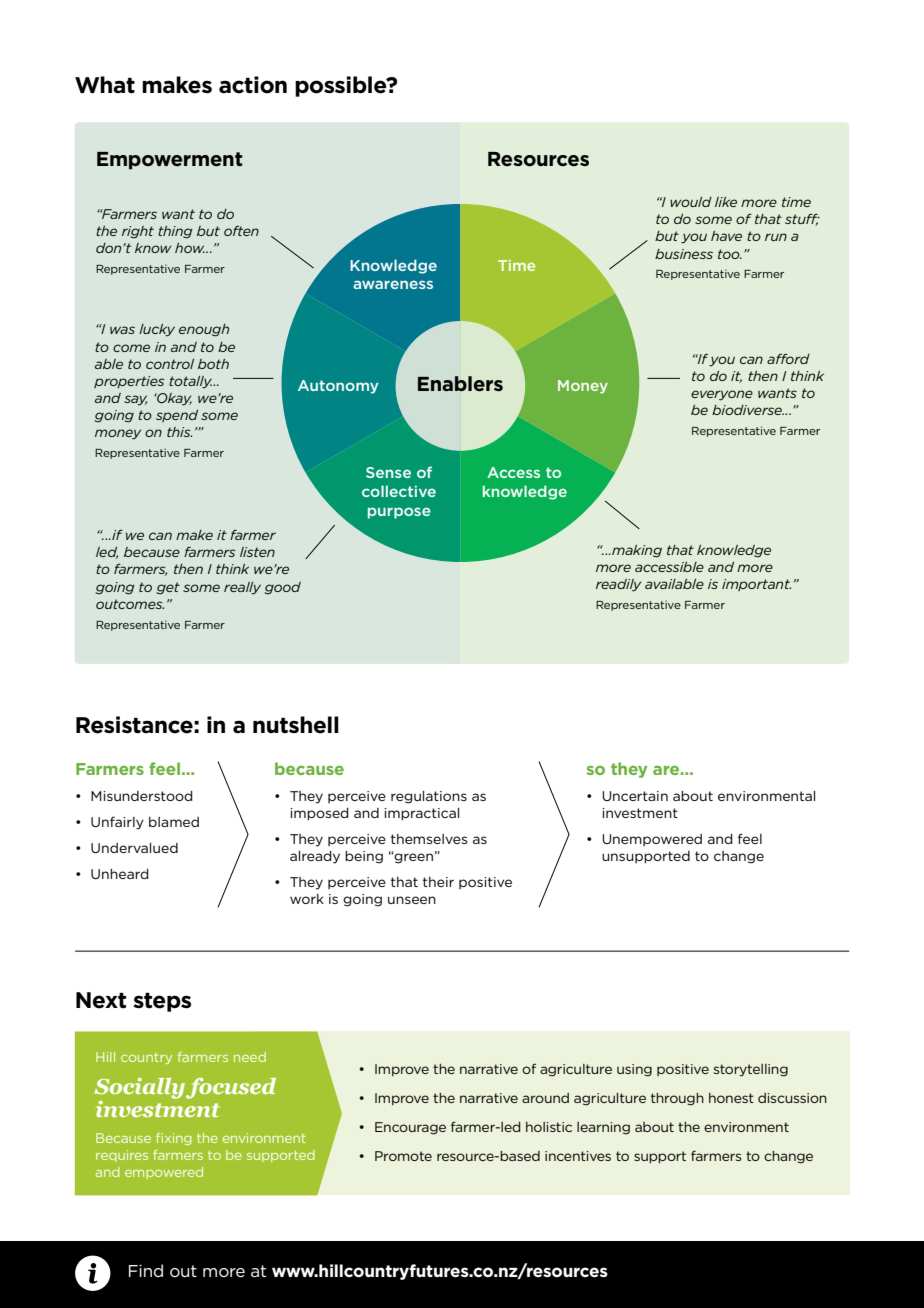 This page has width=924, height=1308. What do you see at coordinates (393, 284) in the page?
I see `awareness` at bounding box center [393, 284].
